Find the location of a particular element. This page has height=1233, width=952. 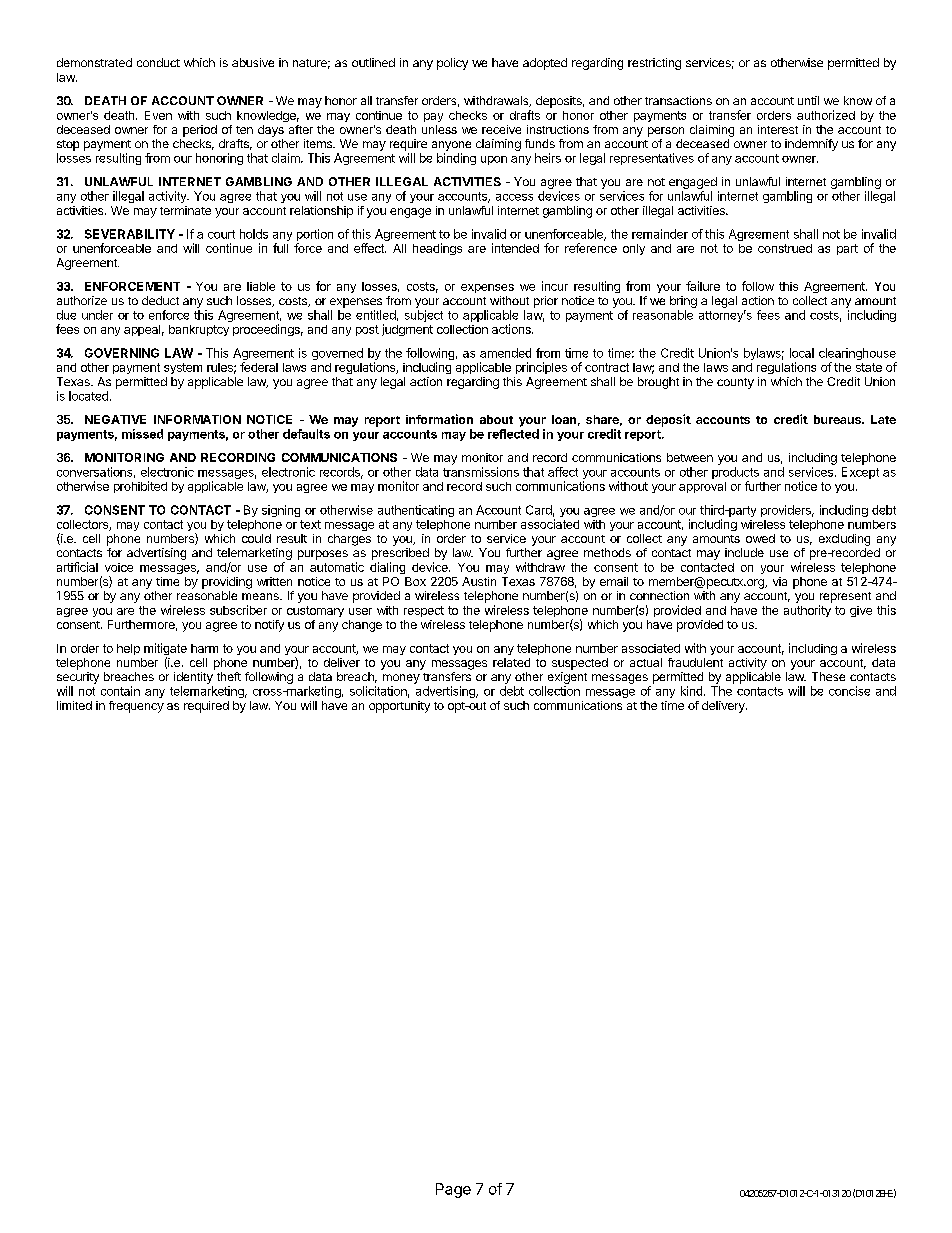

Page is located at coordinates (453, 1190).
